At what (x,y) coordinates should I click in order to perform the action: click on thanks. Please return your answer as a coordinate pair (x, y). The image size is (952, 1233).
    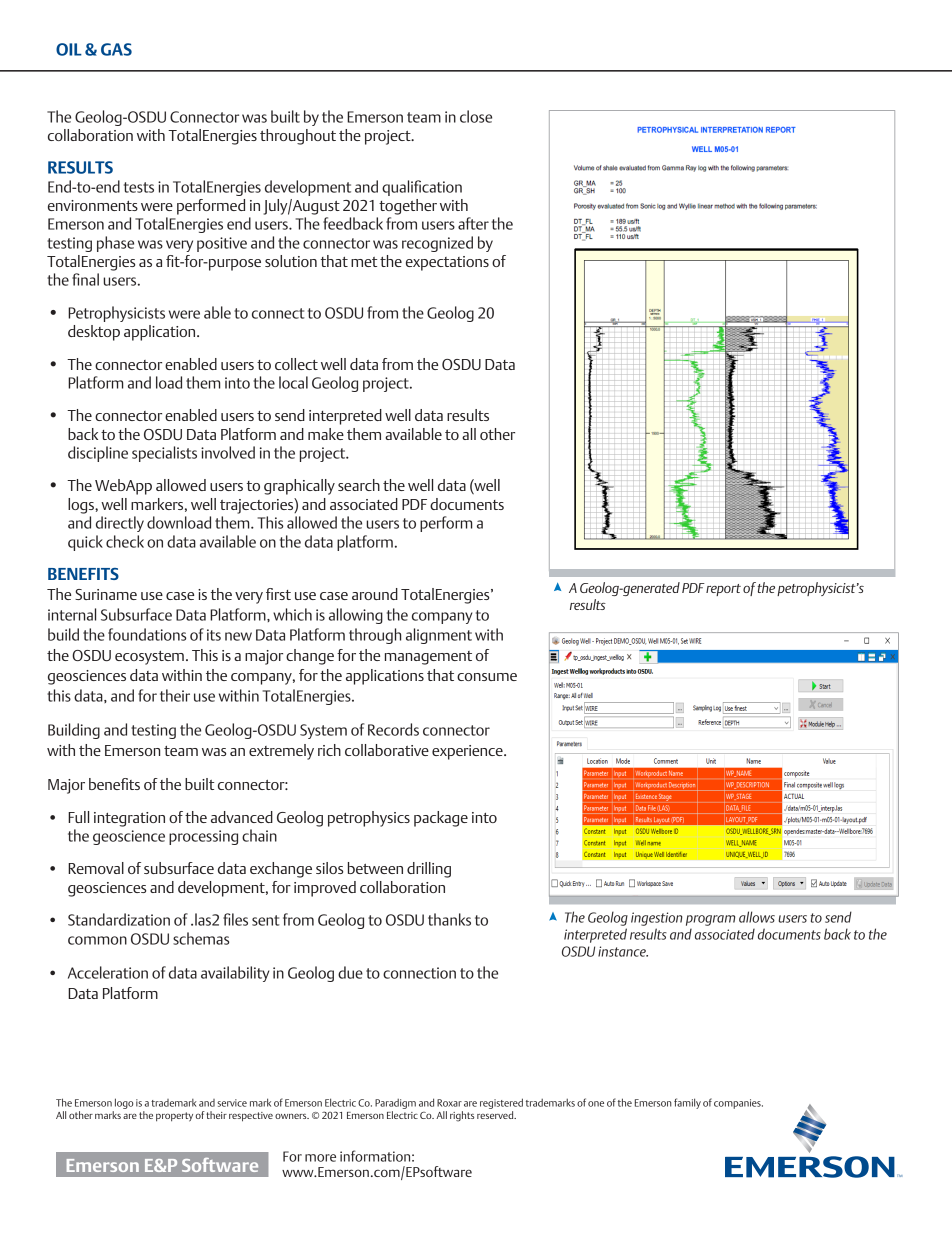
    Looking at the image, I should click on (449, 919).
